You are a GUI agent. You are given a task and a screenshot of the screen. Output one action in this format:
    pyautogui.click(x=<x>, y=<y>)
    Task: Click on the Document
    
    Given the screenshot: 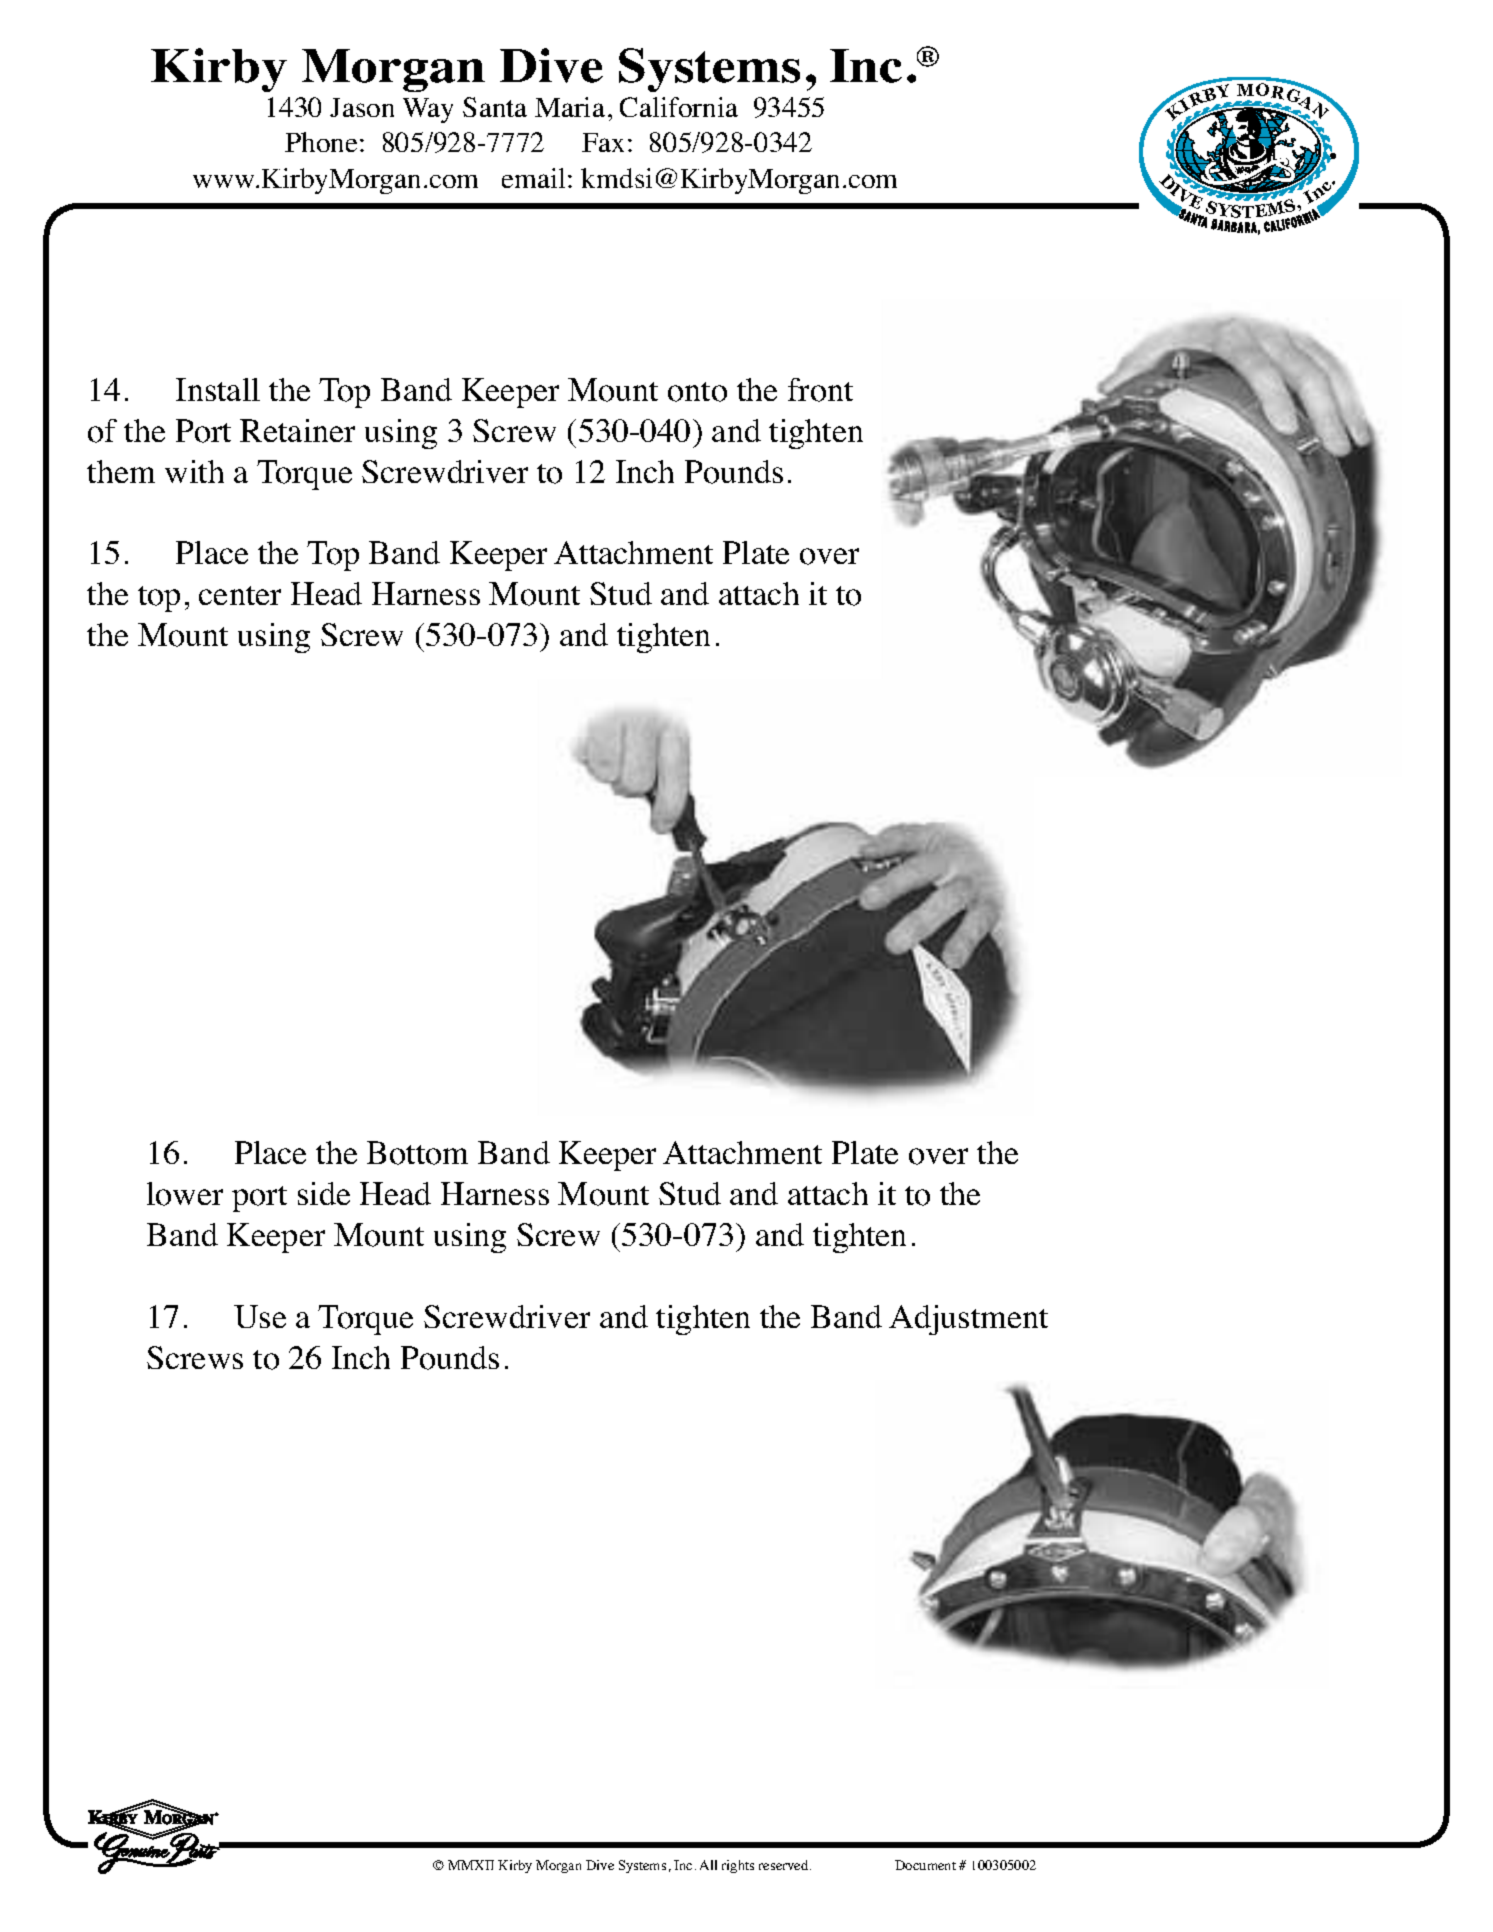 What is the action you would take?
    pyautogui.click(x=925, y=1865)
